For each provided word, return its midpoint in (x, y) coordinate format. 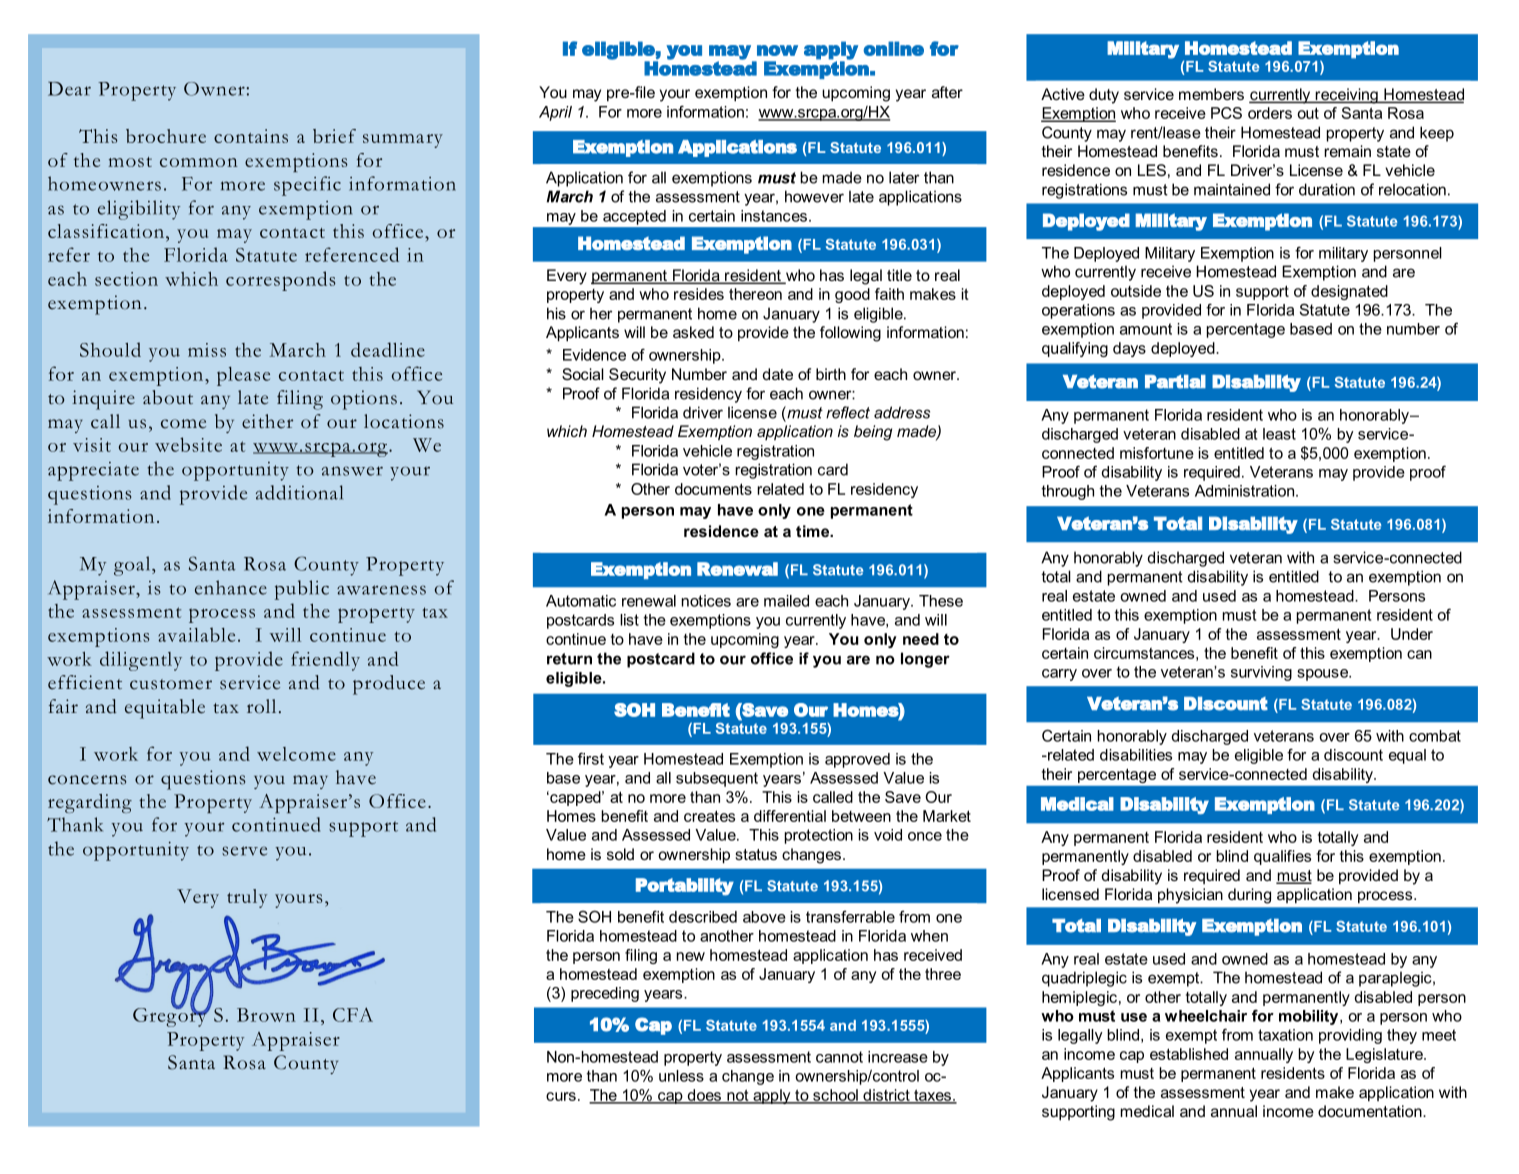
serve (244, 851)
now (777, 50)
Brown (266, 1015)
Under (1412, 634)
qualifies (1282, 857)
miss (207, 350)
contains (251, 136)
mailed (786, 601)
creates (709, 816)
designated (1349, 292)
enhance (231, 587)
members (1211, 94)
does (704, 1096)
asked (693, 332)
